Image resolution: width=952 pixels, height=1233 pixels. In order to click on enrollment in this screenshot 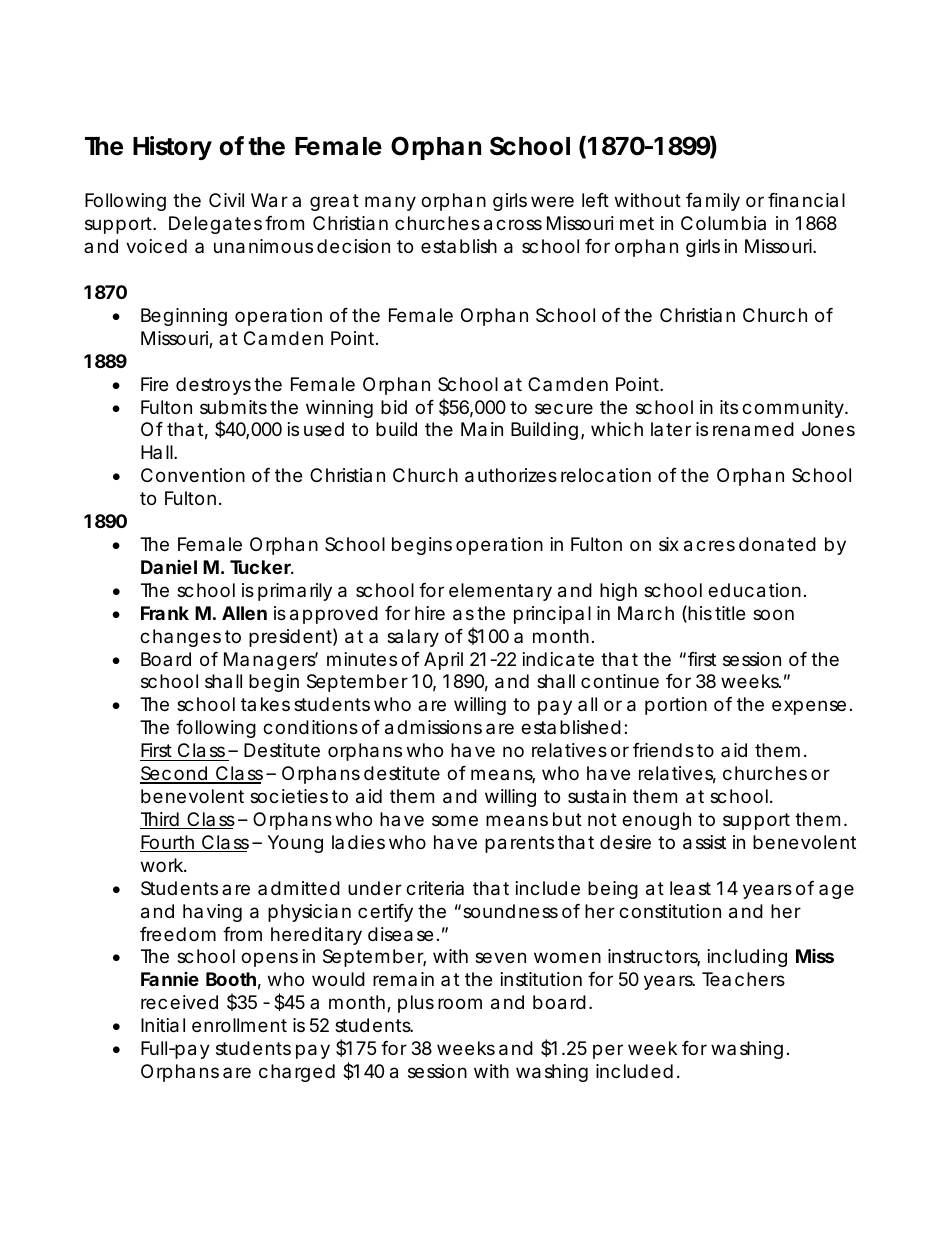, I will do `click(239, 1025)`.
